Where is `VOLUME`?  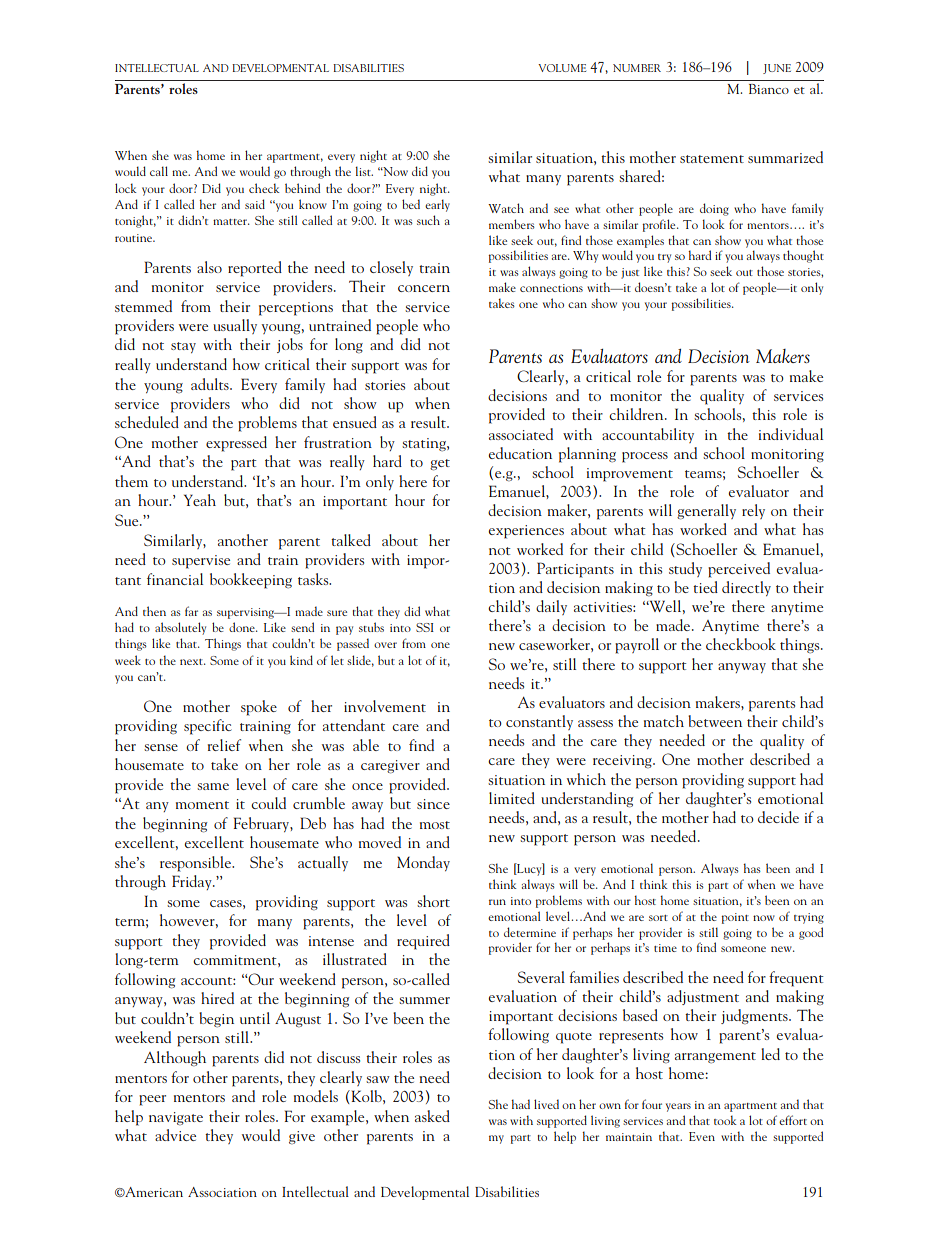 VOLUME is located at coordinates (562, 68).
